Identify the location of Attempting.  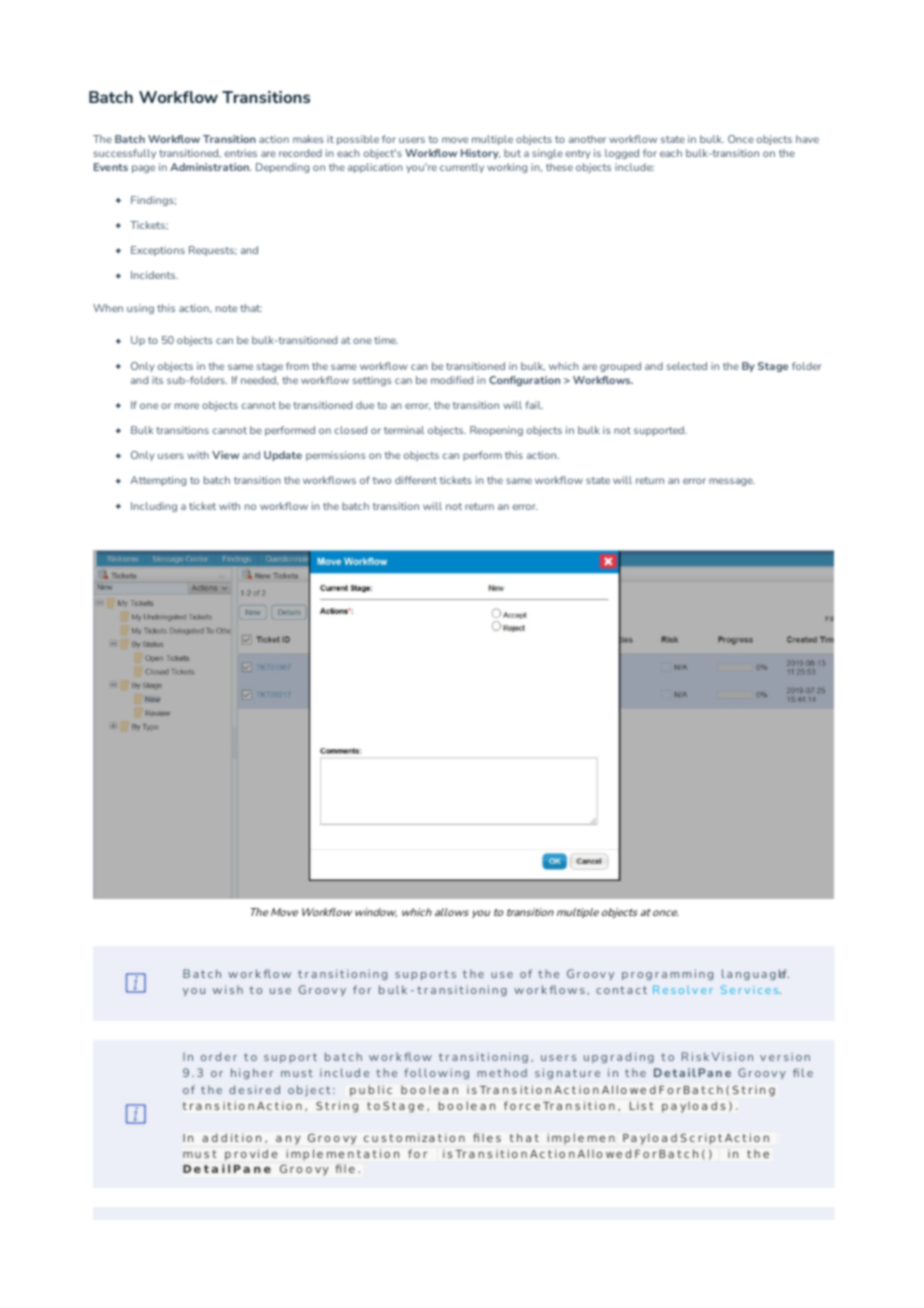
(158, 481).
